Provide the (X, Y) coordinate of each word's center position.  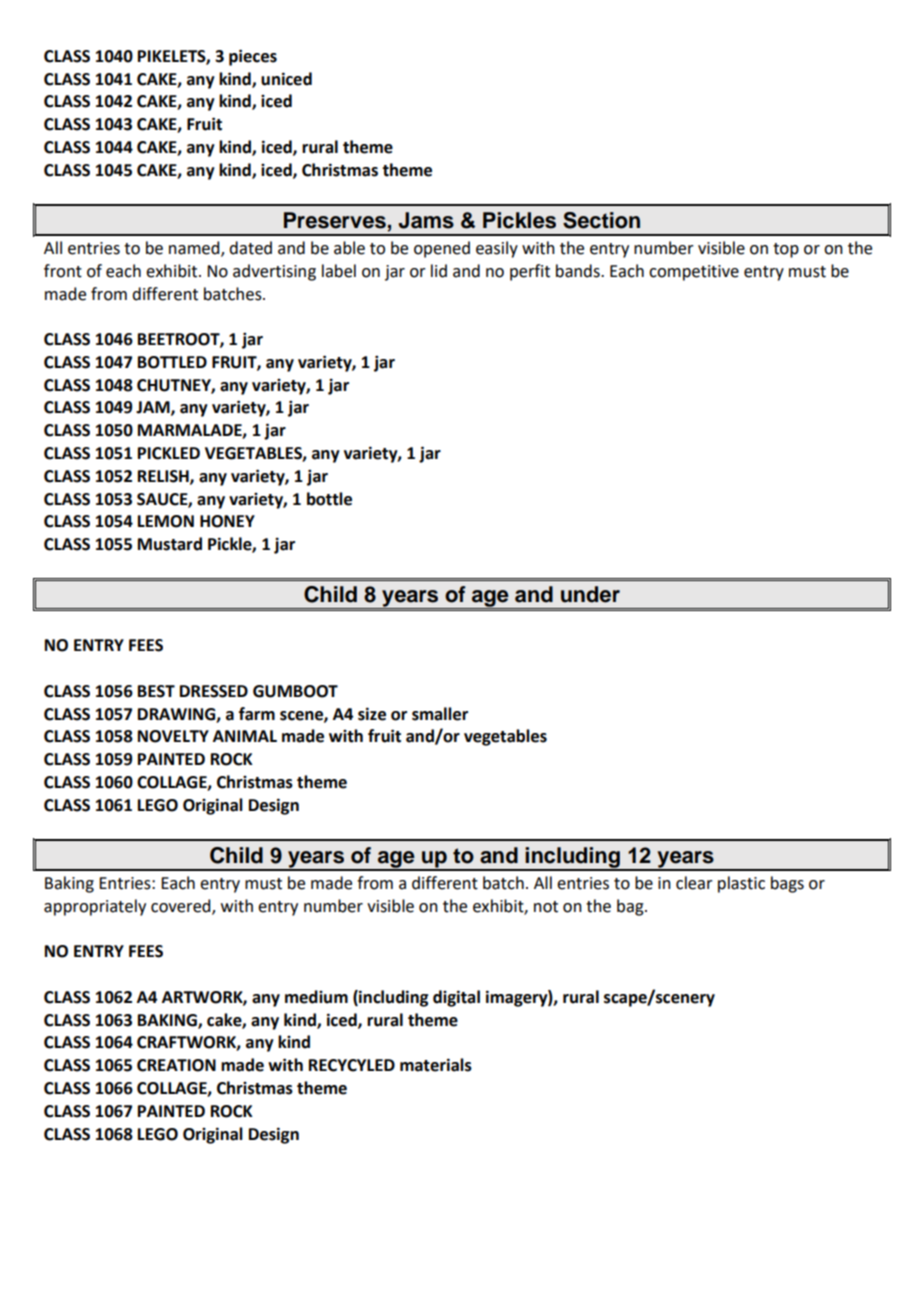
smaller (440, 714)
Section (601, 220)
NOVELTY (173, 736)
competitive (694, 273)
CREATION (176, 1065)
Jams (426, 220)
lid (439, 271)
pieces (253, 57)
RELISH (164, 477)
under (590, 594)
